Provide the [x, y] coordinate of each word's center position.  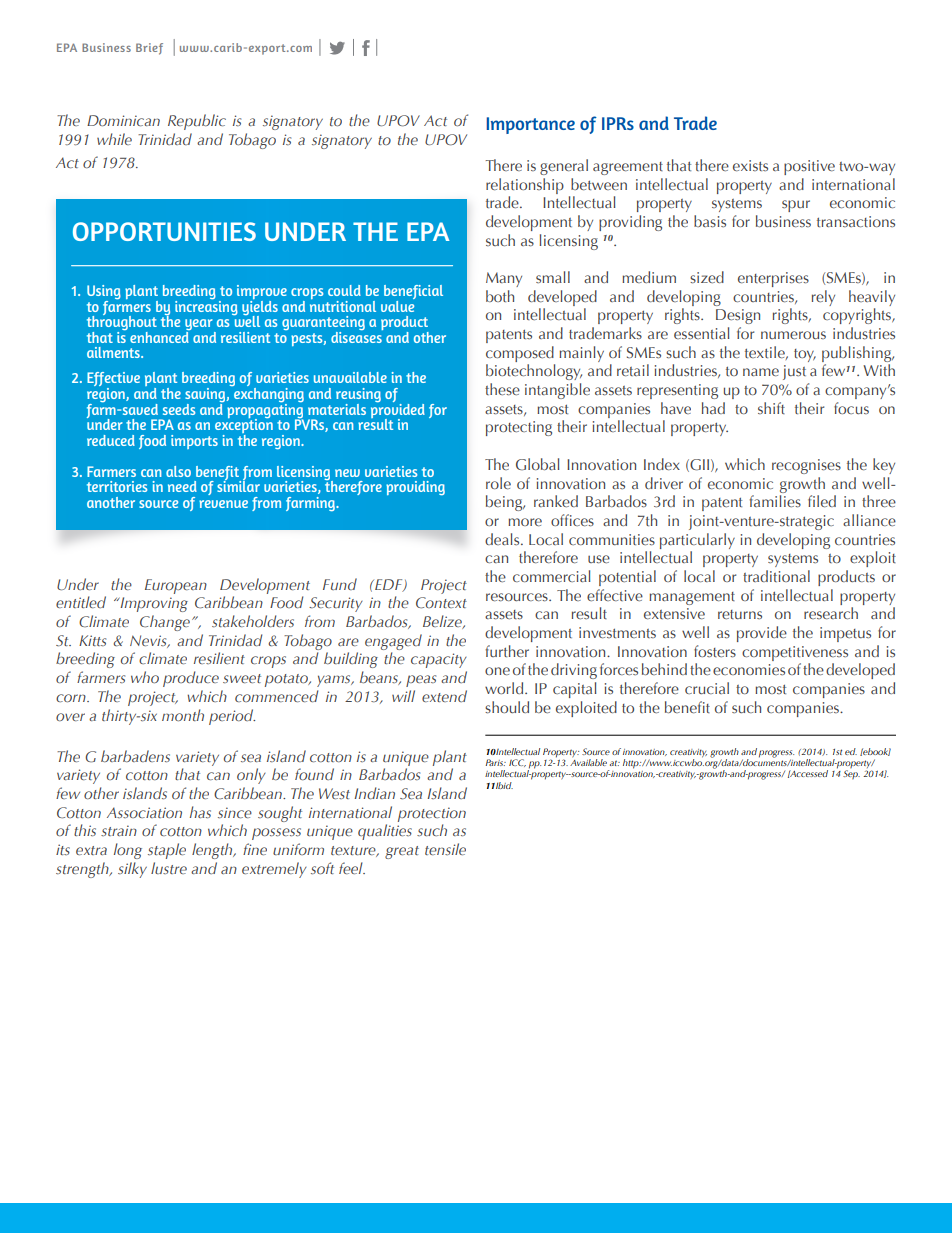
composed [520, 354]
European [176, 586]
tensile [445, 849]
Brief [149, 49]
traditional [776, 576]
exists [750, 165]
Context [441, 603]
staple [167, 851]
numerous [793, 335]
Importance [530, 125]
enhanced [160, 336]
